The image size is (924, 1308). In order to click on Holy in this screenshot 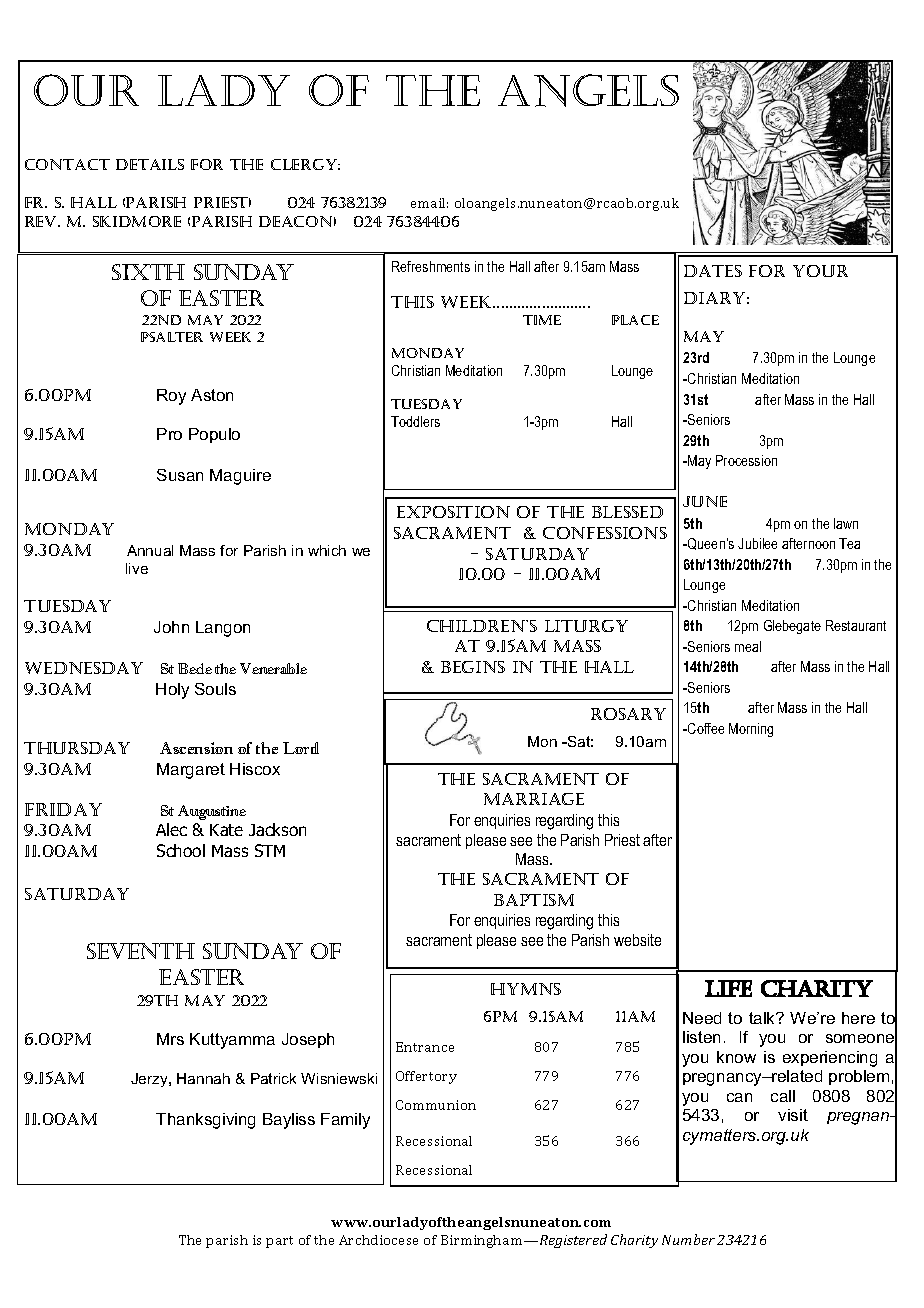, I will do `click(172, 691)`.
